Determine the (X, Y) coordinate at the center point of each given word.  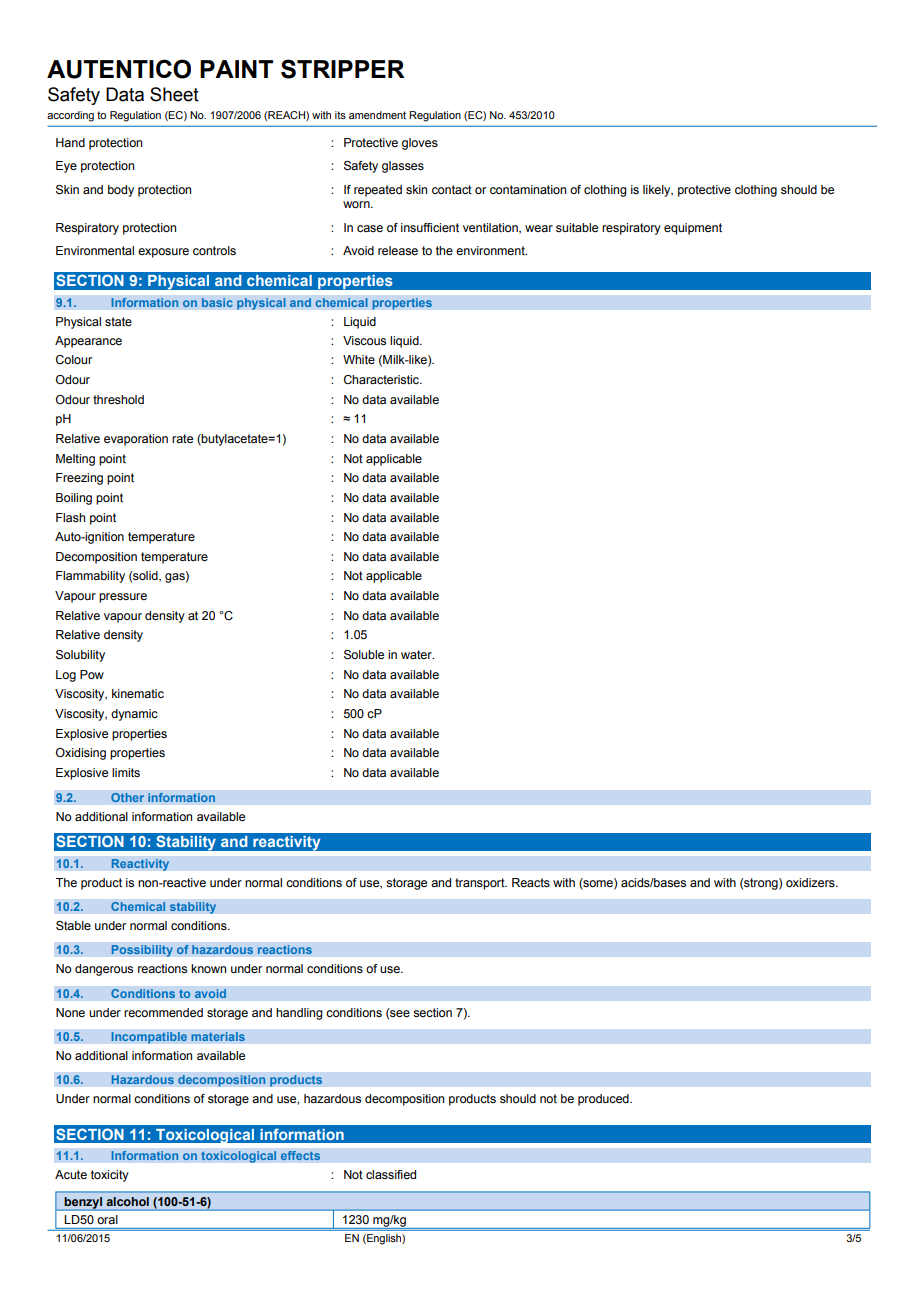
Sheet (174, 94)
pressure (123, 598)
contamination (528, 189)
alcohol (128, 1201)
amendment (377, 115)
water (417, 654)
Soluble (364, 655)
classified (391, 1174)
